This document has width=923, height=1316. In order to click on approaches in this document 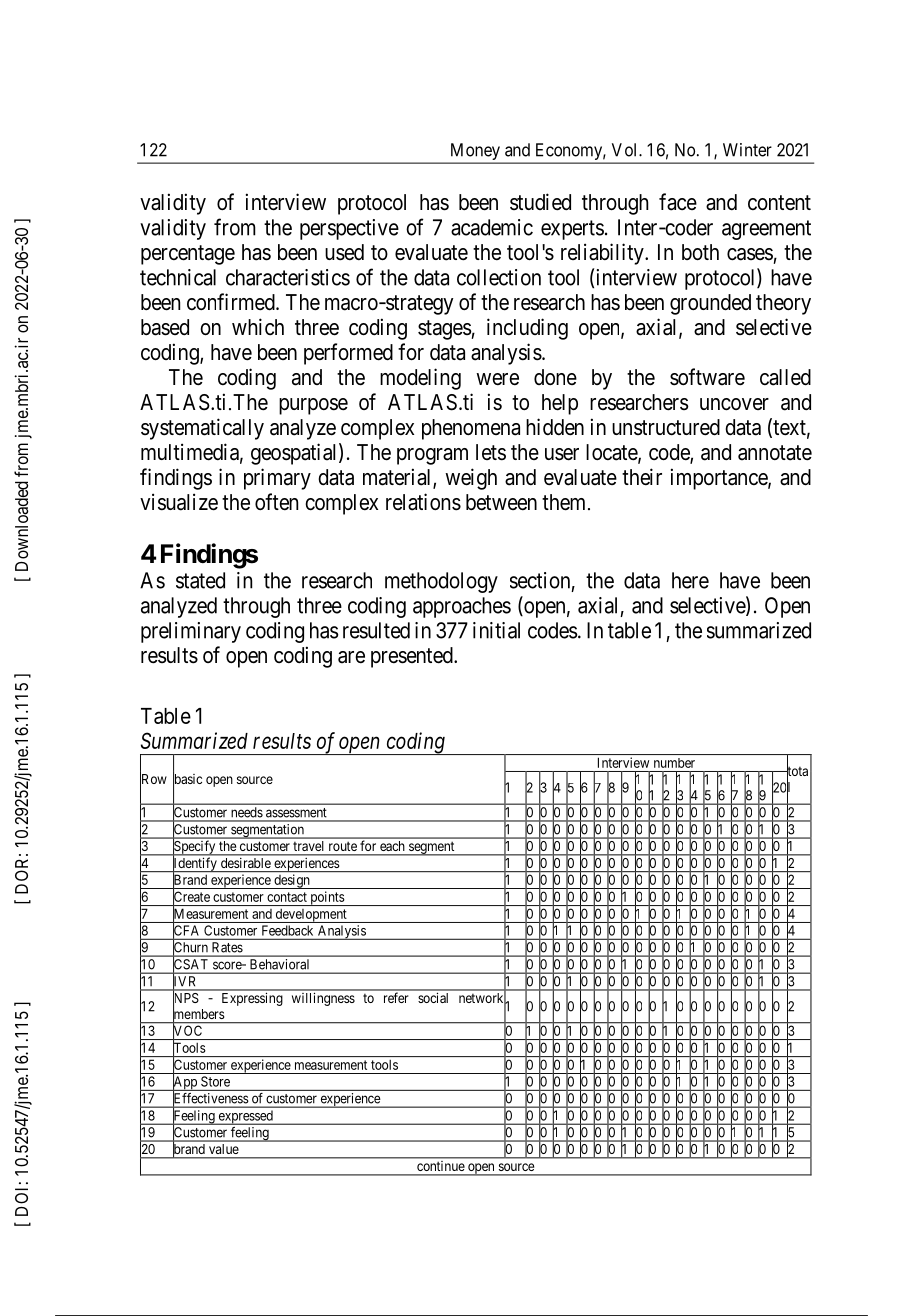, I will do `click(462, 607)`.
